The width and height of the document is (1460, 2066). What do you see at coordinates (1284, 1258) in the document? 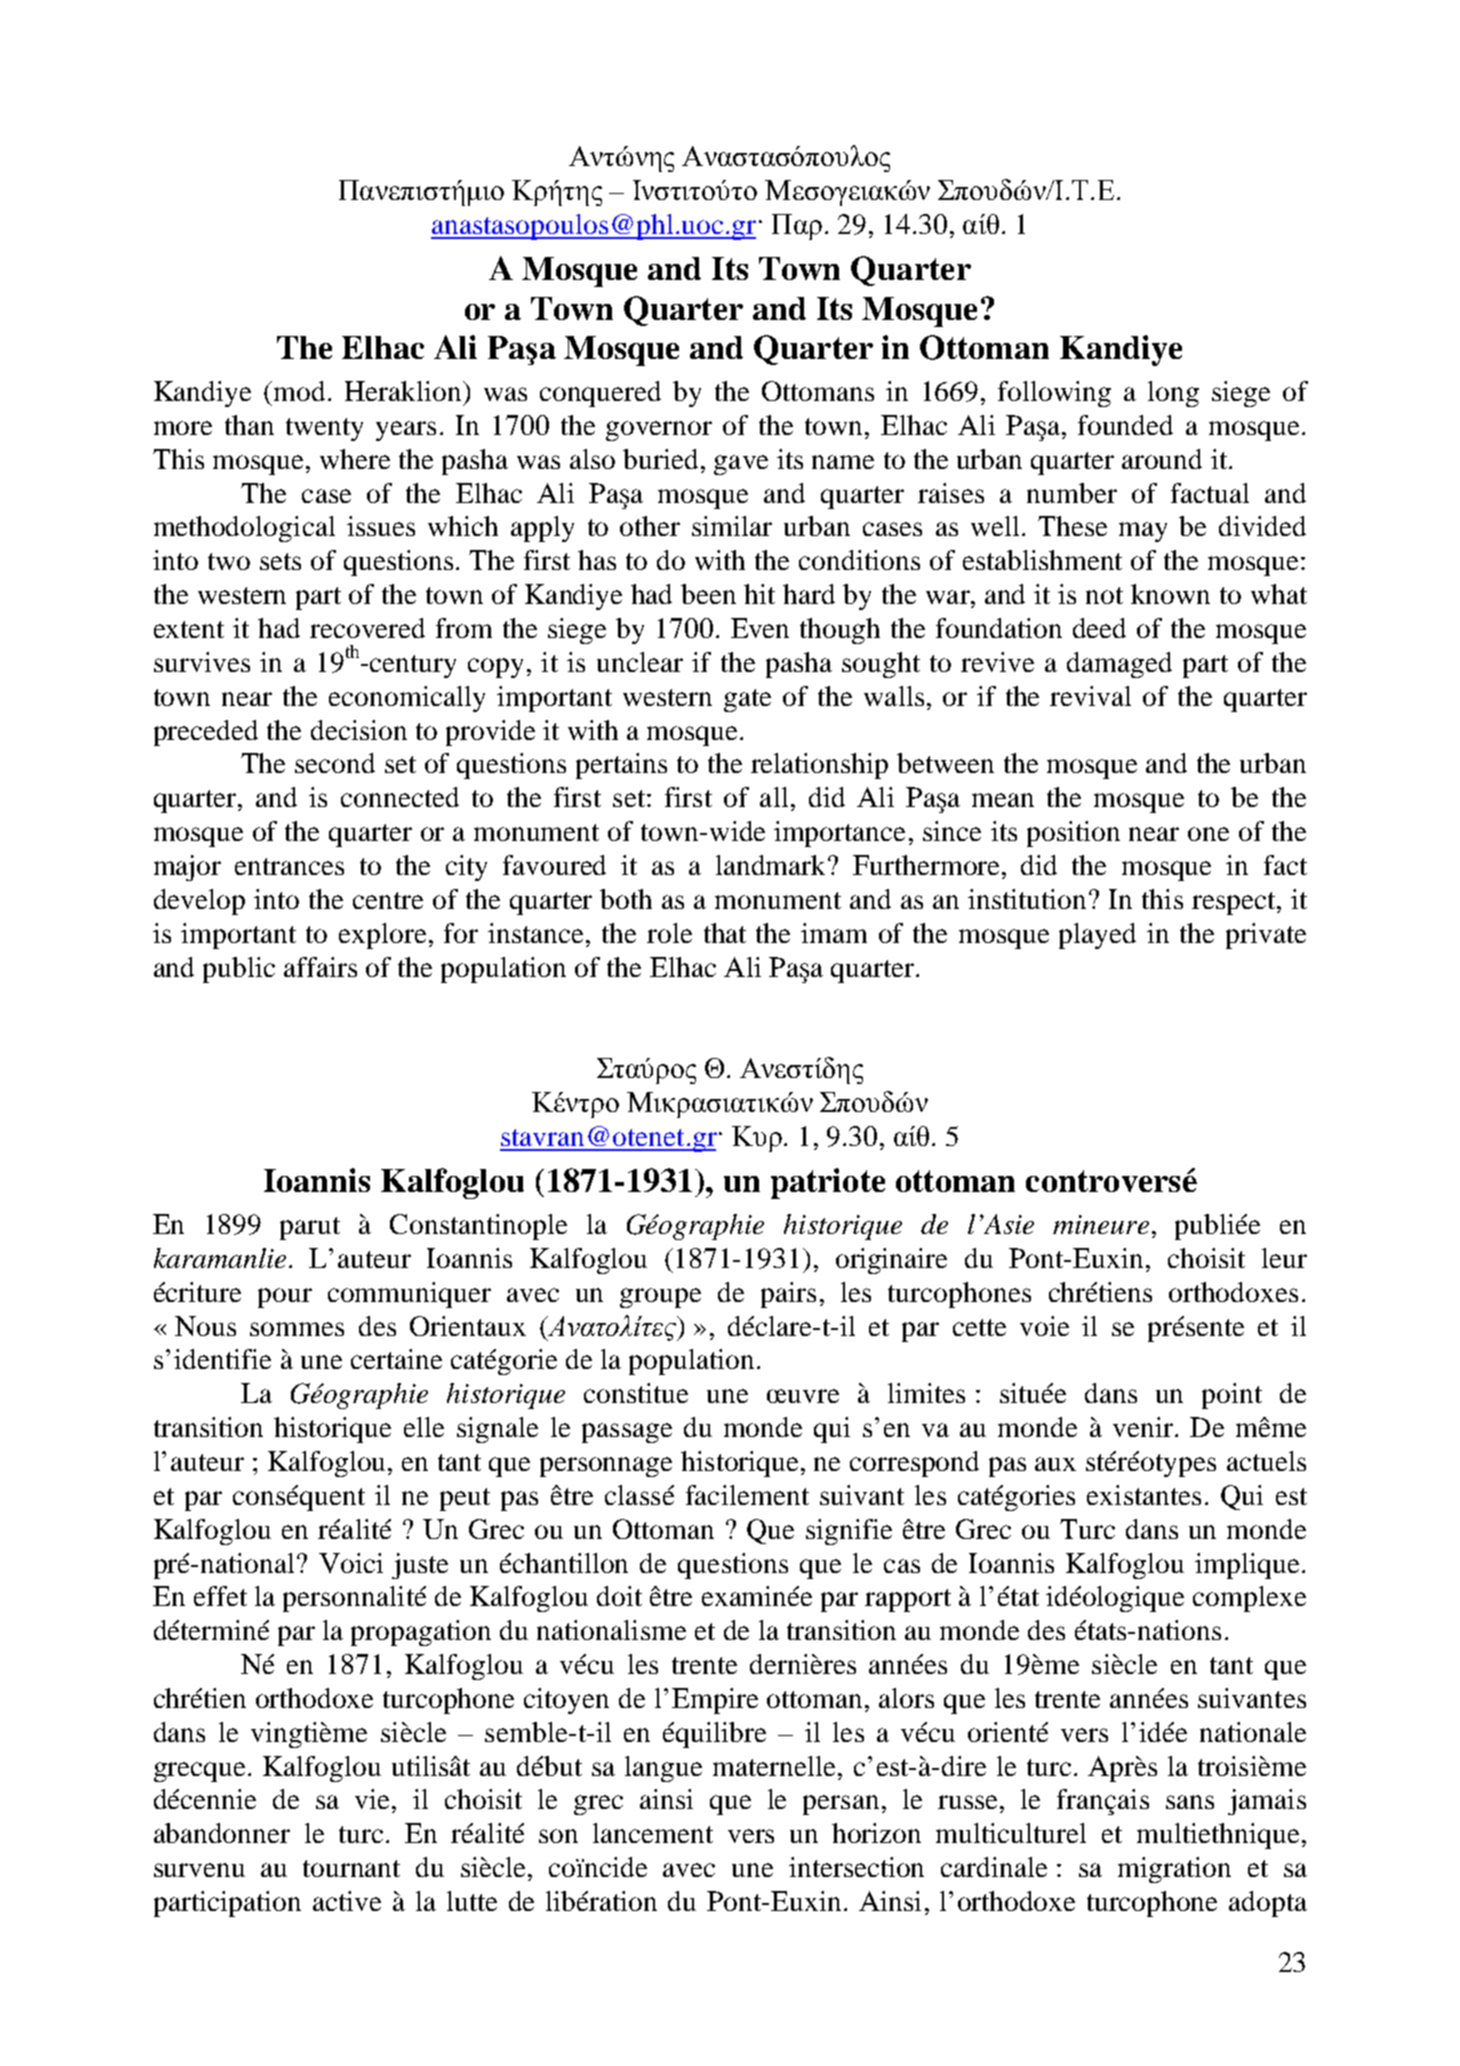
I see `leur` at bounding box center [1284, 1258].
